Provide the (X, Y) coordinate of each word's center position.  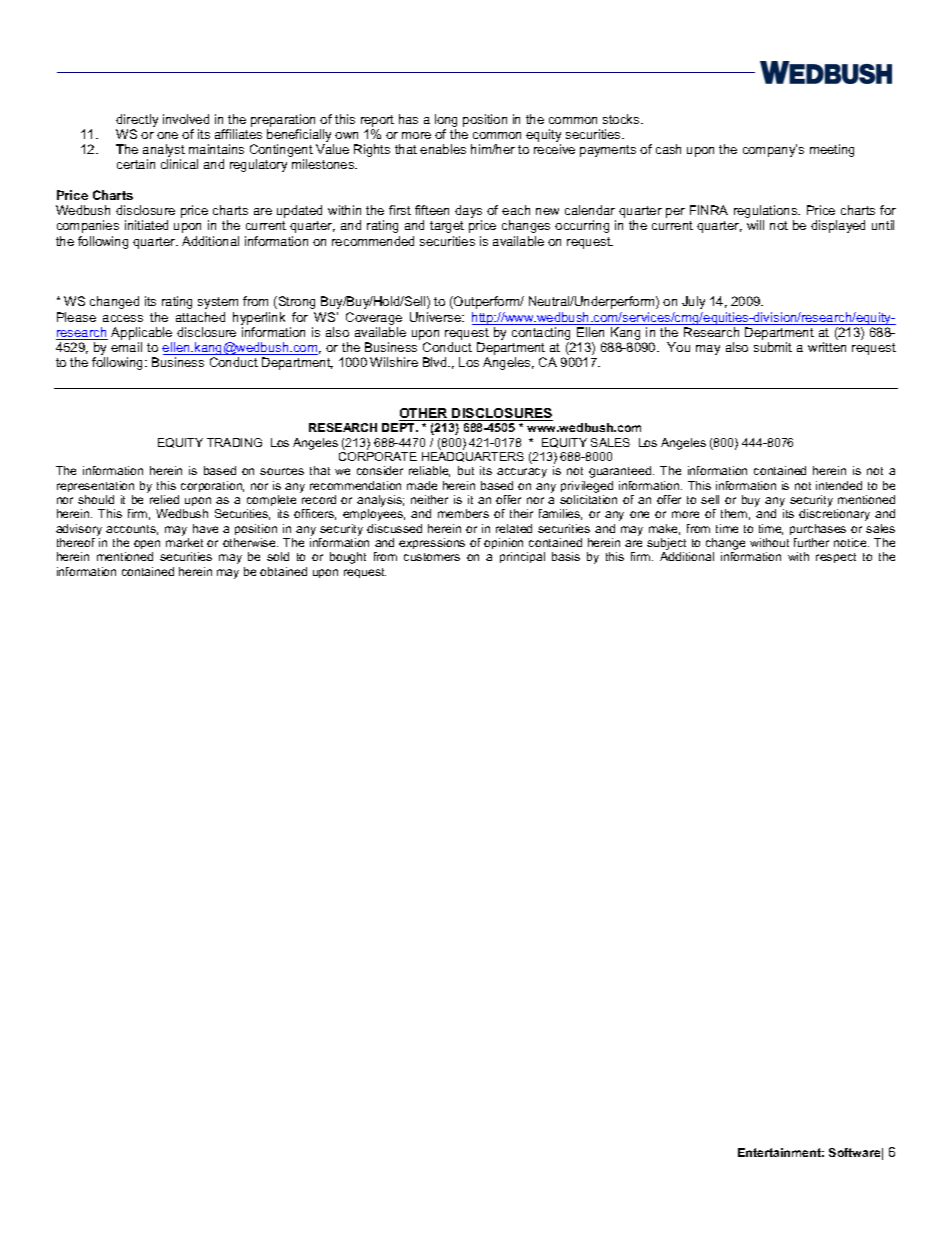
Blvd (436, 362)
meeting (832, 150)
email (126, 347)
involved (186, 119)
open (147, 544)
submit (773, 347)
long (446, 120)
